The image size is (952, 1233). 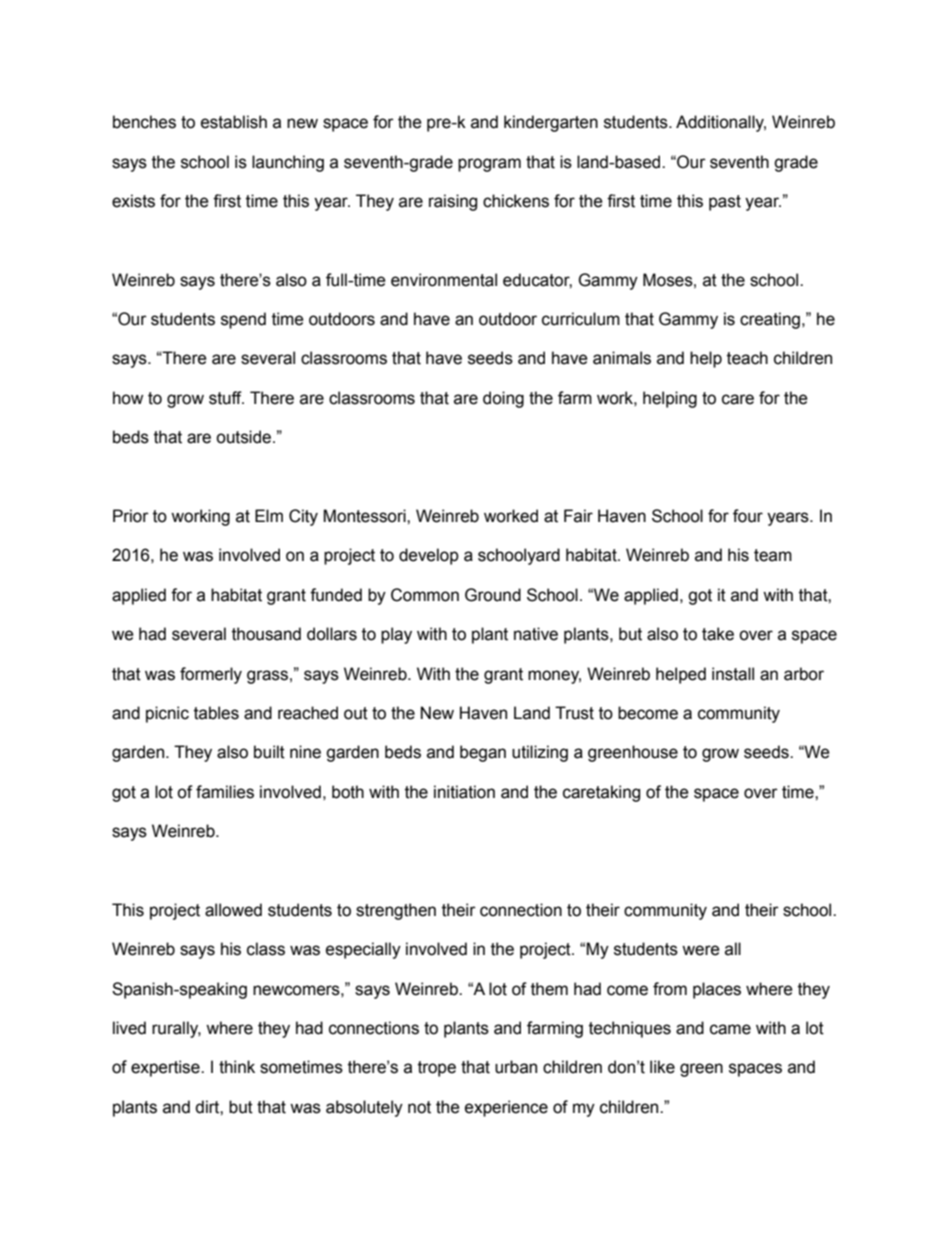 What do you see at coordinates (718, 634) in the screenshot?
I see `take` at bounding box center [718, 634].
